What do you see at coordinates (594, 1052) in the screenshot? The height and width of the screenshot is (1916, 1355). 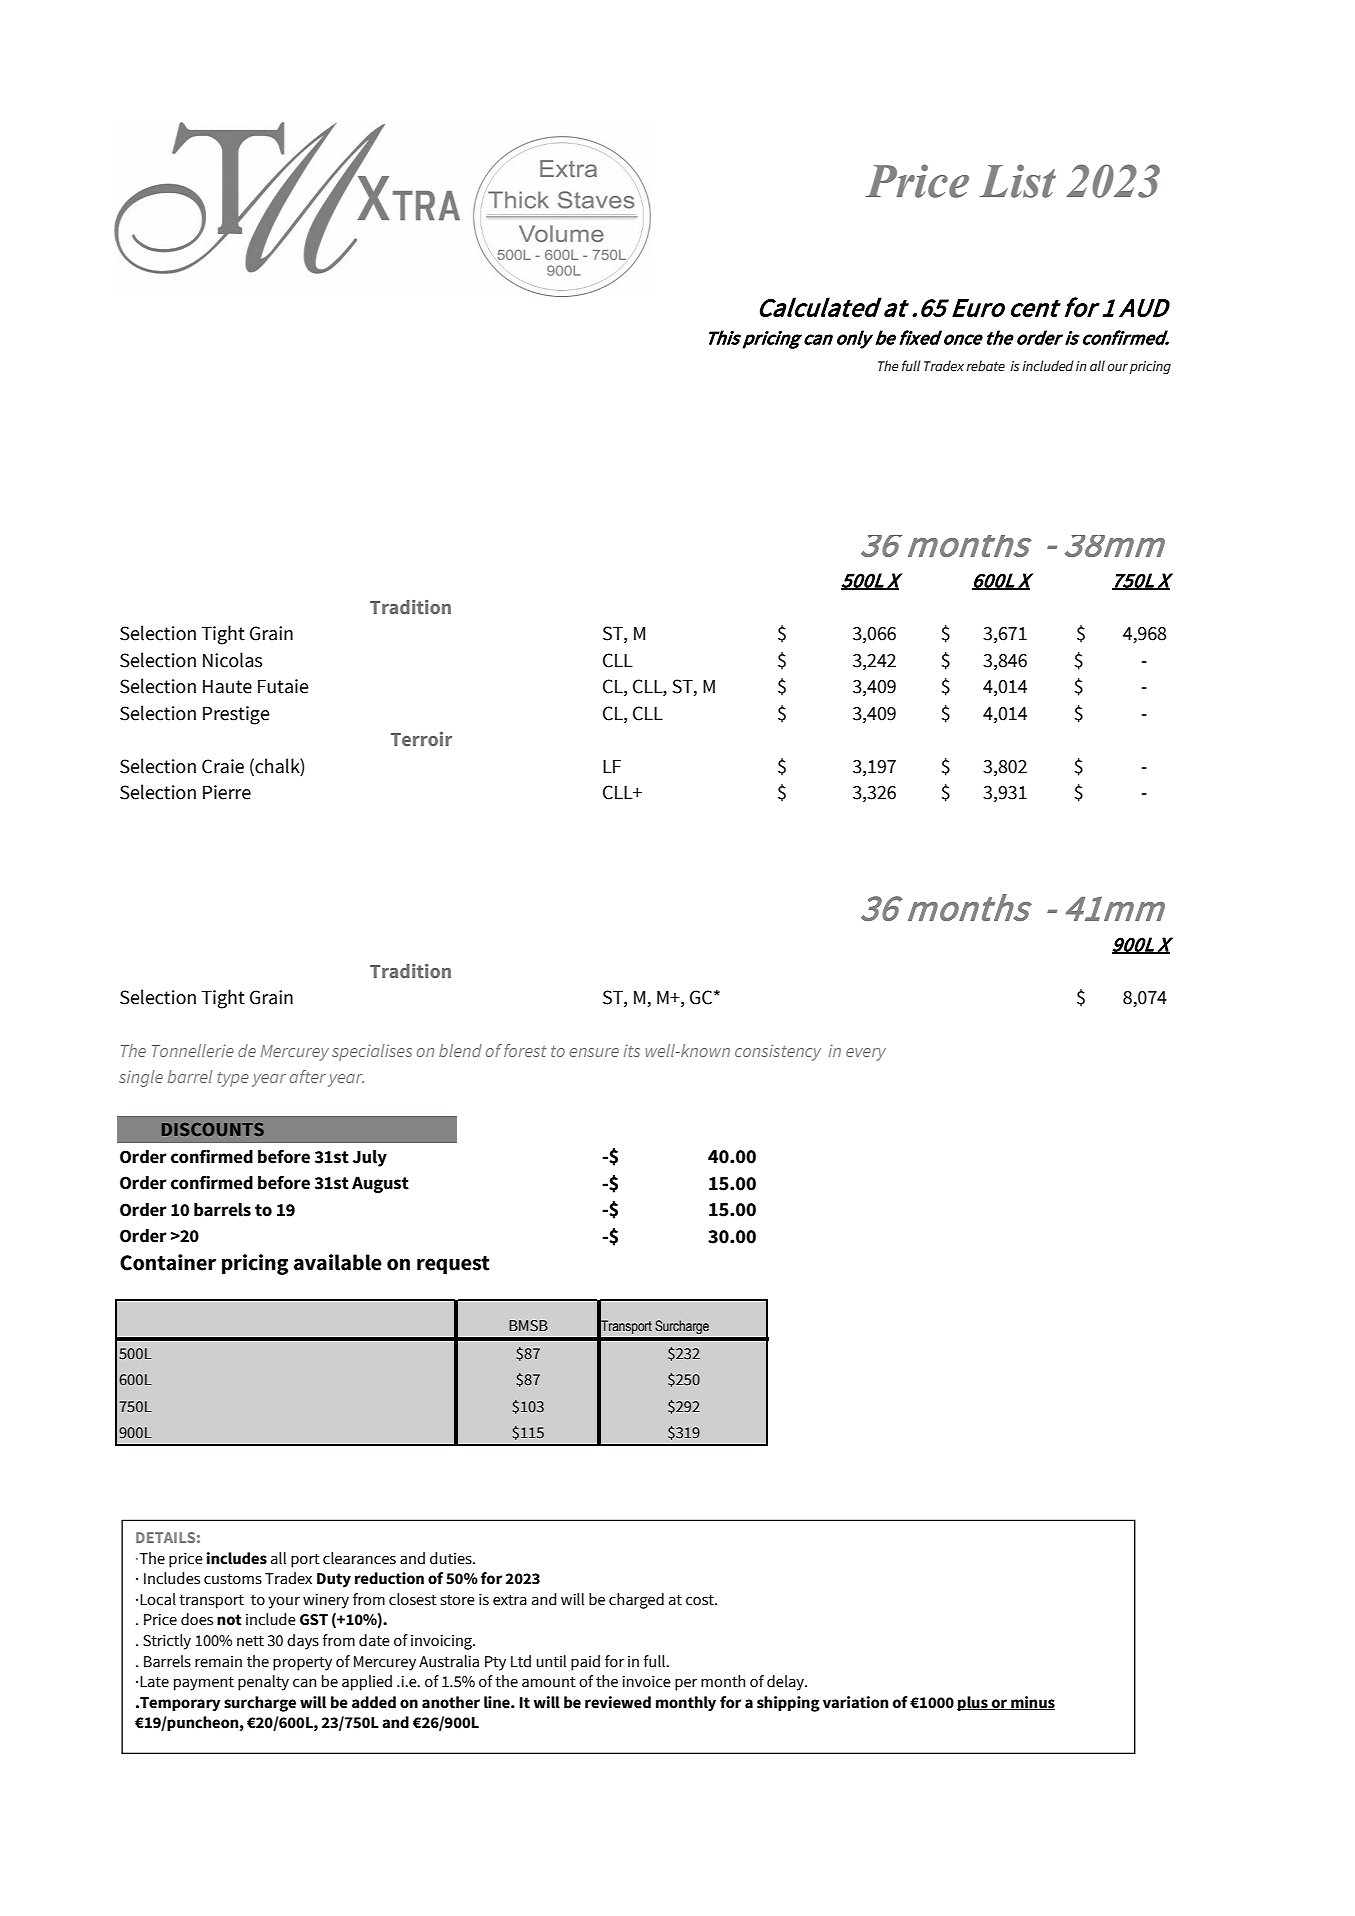 I see `ensure` at bounding box center [594, 1052].
